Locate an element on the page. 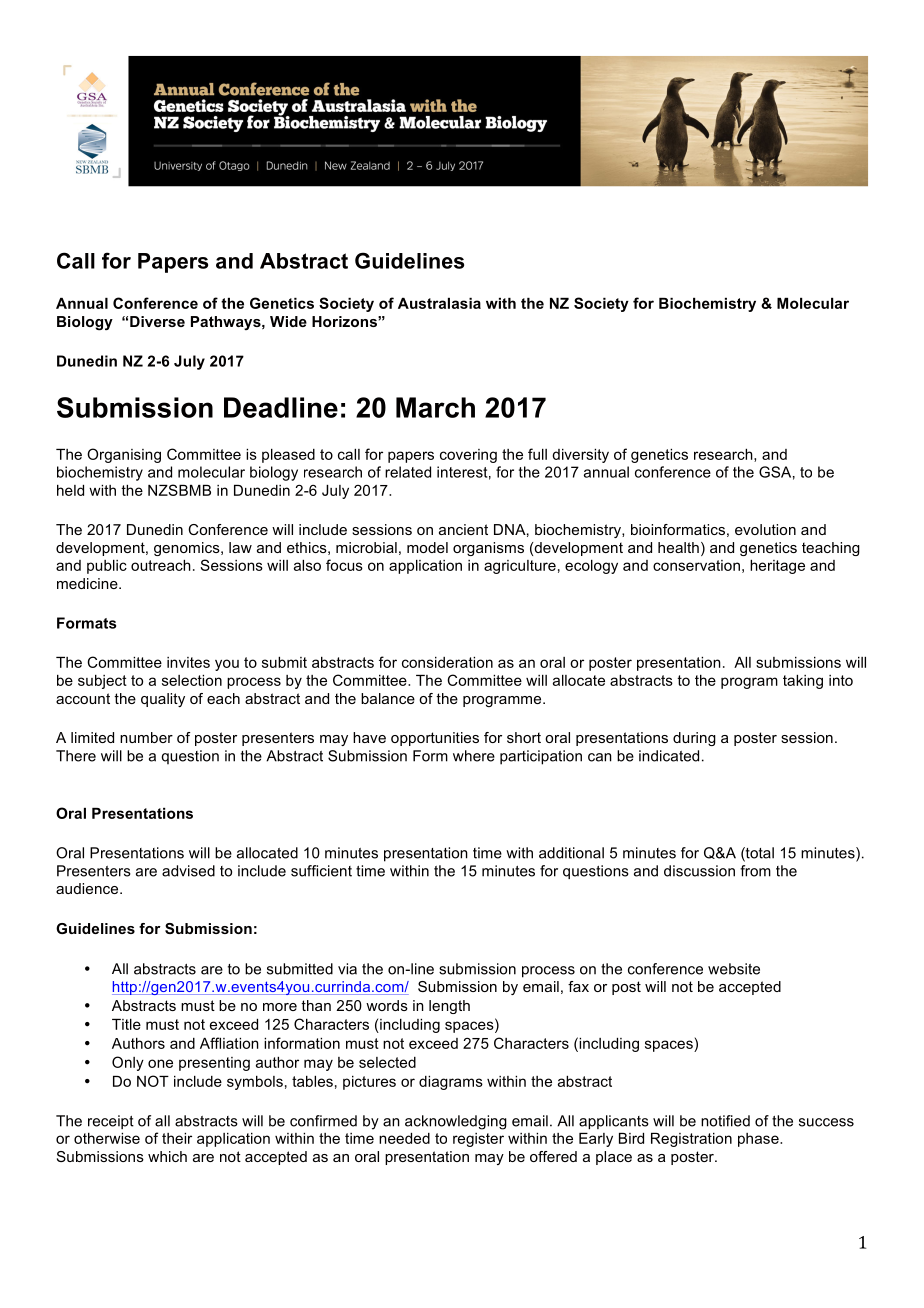 The image size is (924, 1308). number is located at coordinates (146, 737).
